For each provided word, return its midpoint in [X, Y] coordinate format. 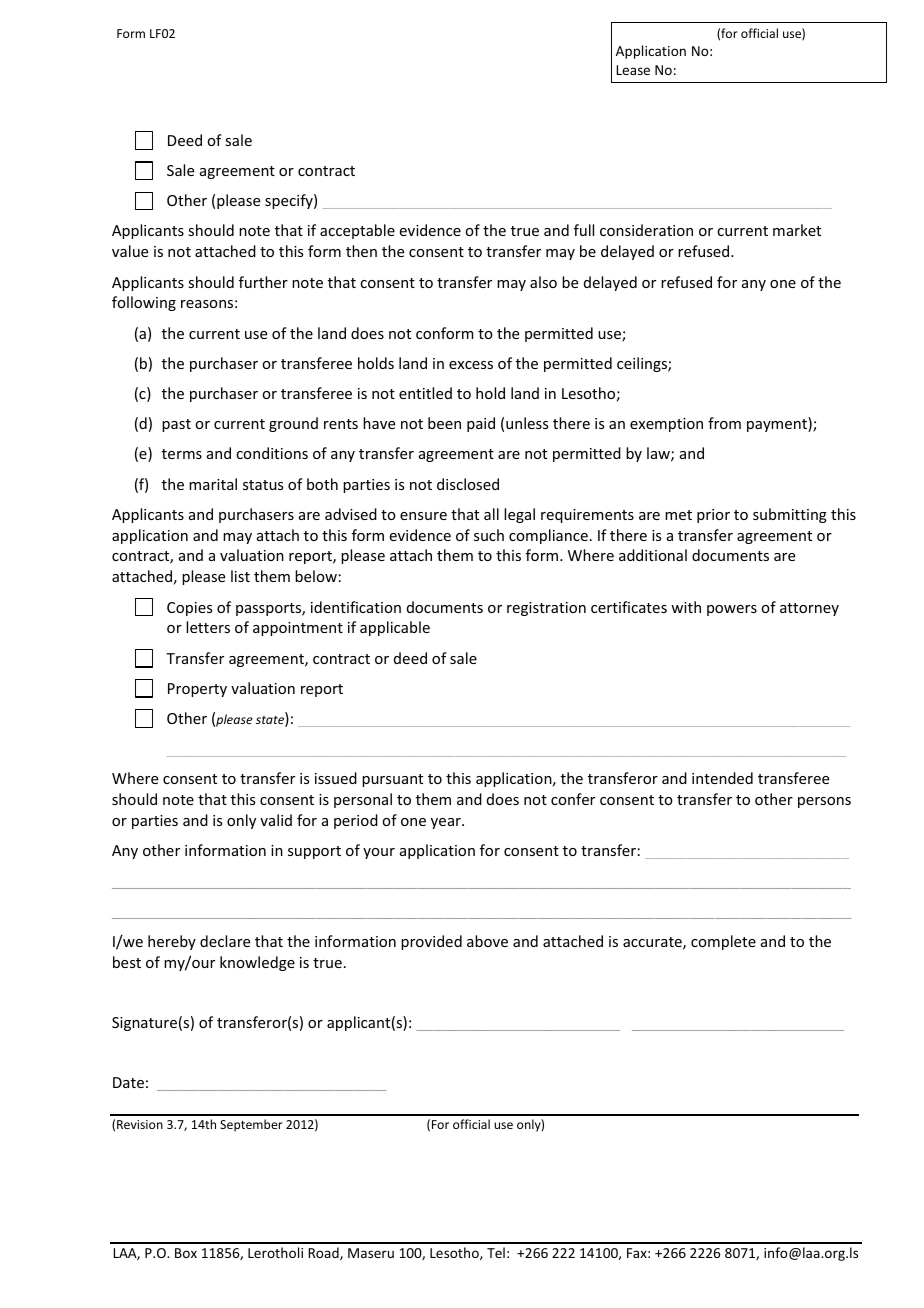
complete [723, 942]
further [263, 282]
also [543, 282]
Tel [496, 1252]
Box [186, 1253]
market [797, 230]
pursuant [392, 780]
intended [722, 778]
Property [197, 690]
